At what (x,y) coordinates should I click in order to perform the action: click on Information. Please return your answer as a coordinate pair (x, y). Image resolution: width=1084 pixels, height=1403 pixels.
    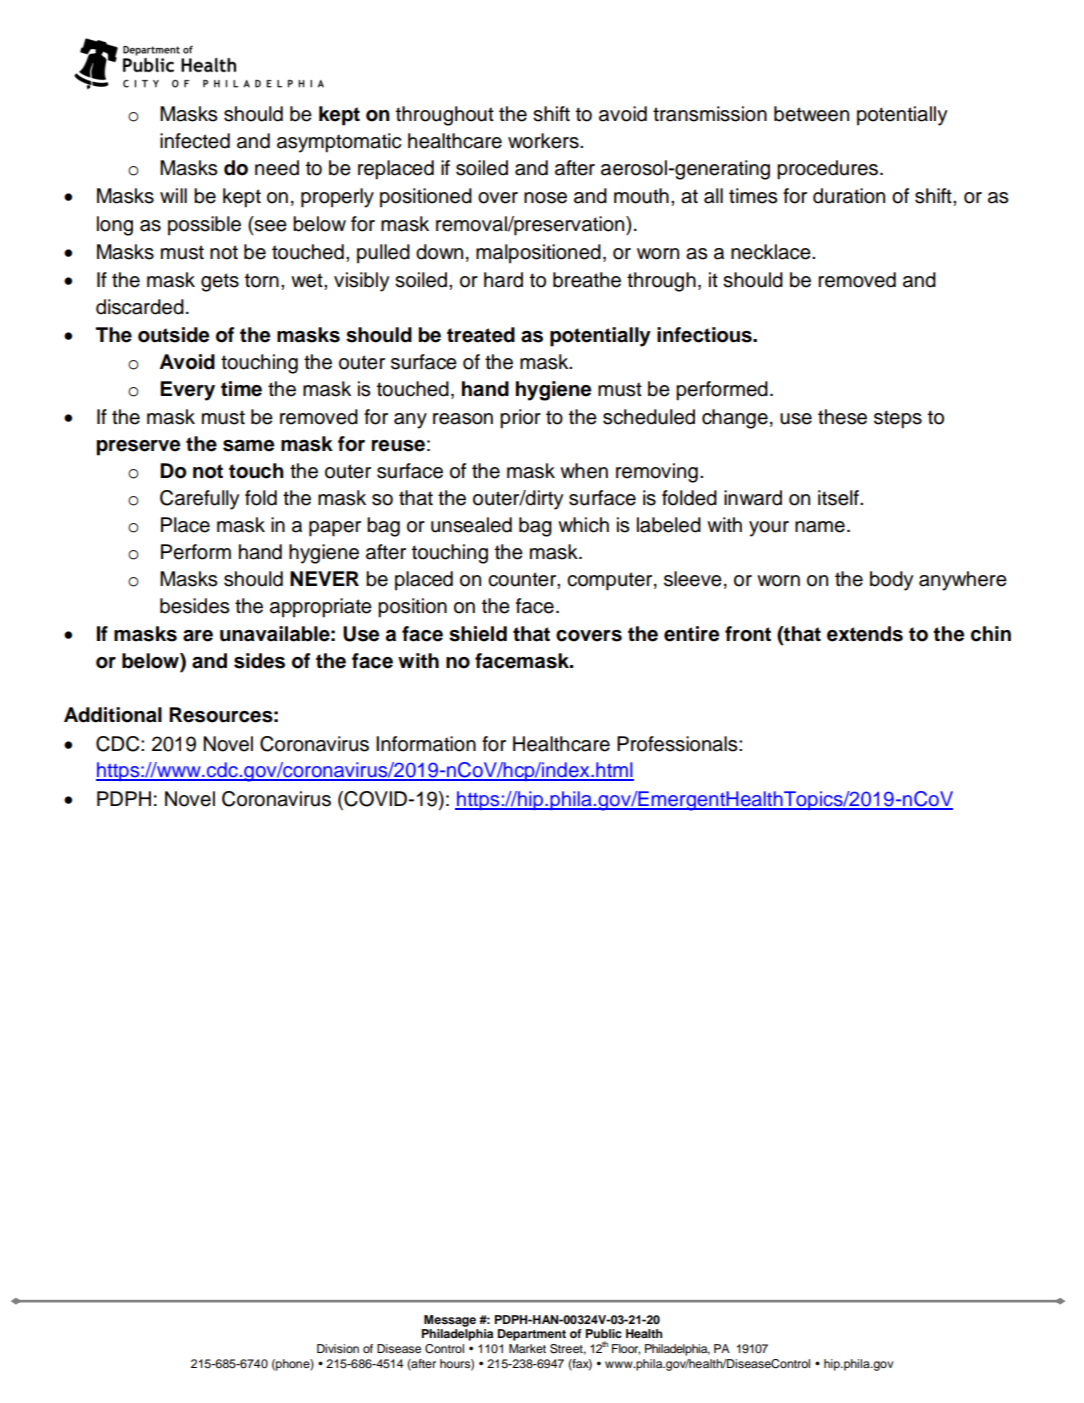
    Looking at the image, I should click on (426, 744).
